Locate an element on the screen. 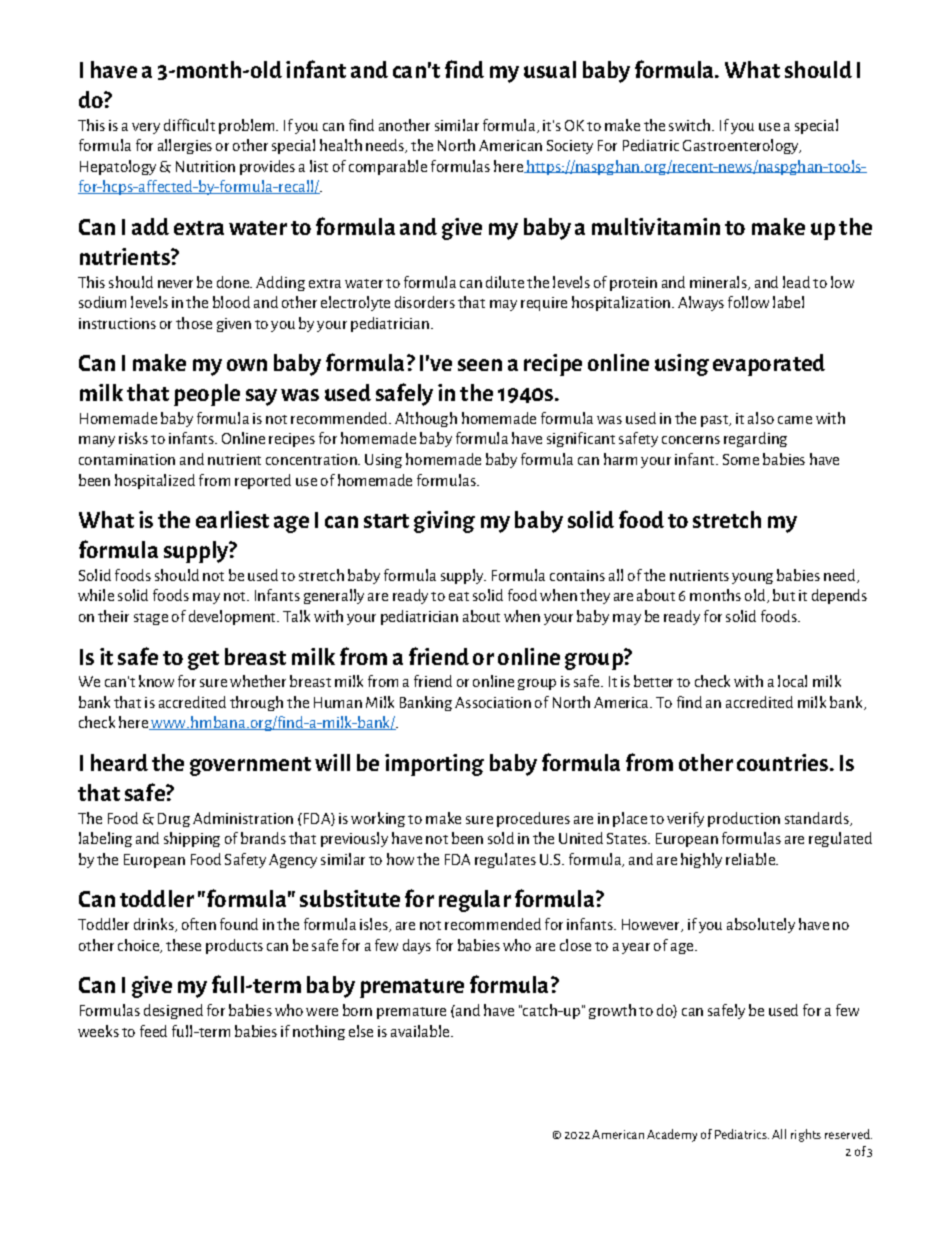 The width and height of the screenshot is (952, 1233). but is located at coordinates (784, 595).
